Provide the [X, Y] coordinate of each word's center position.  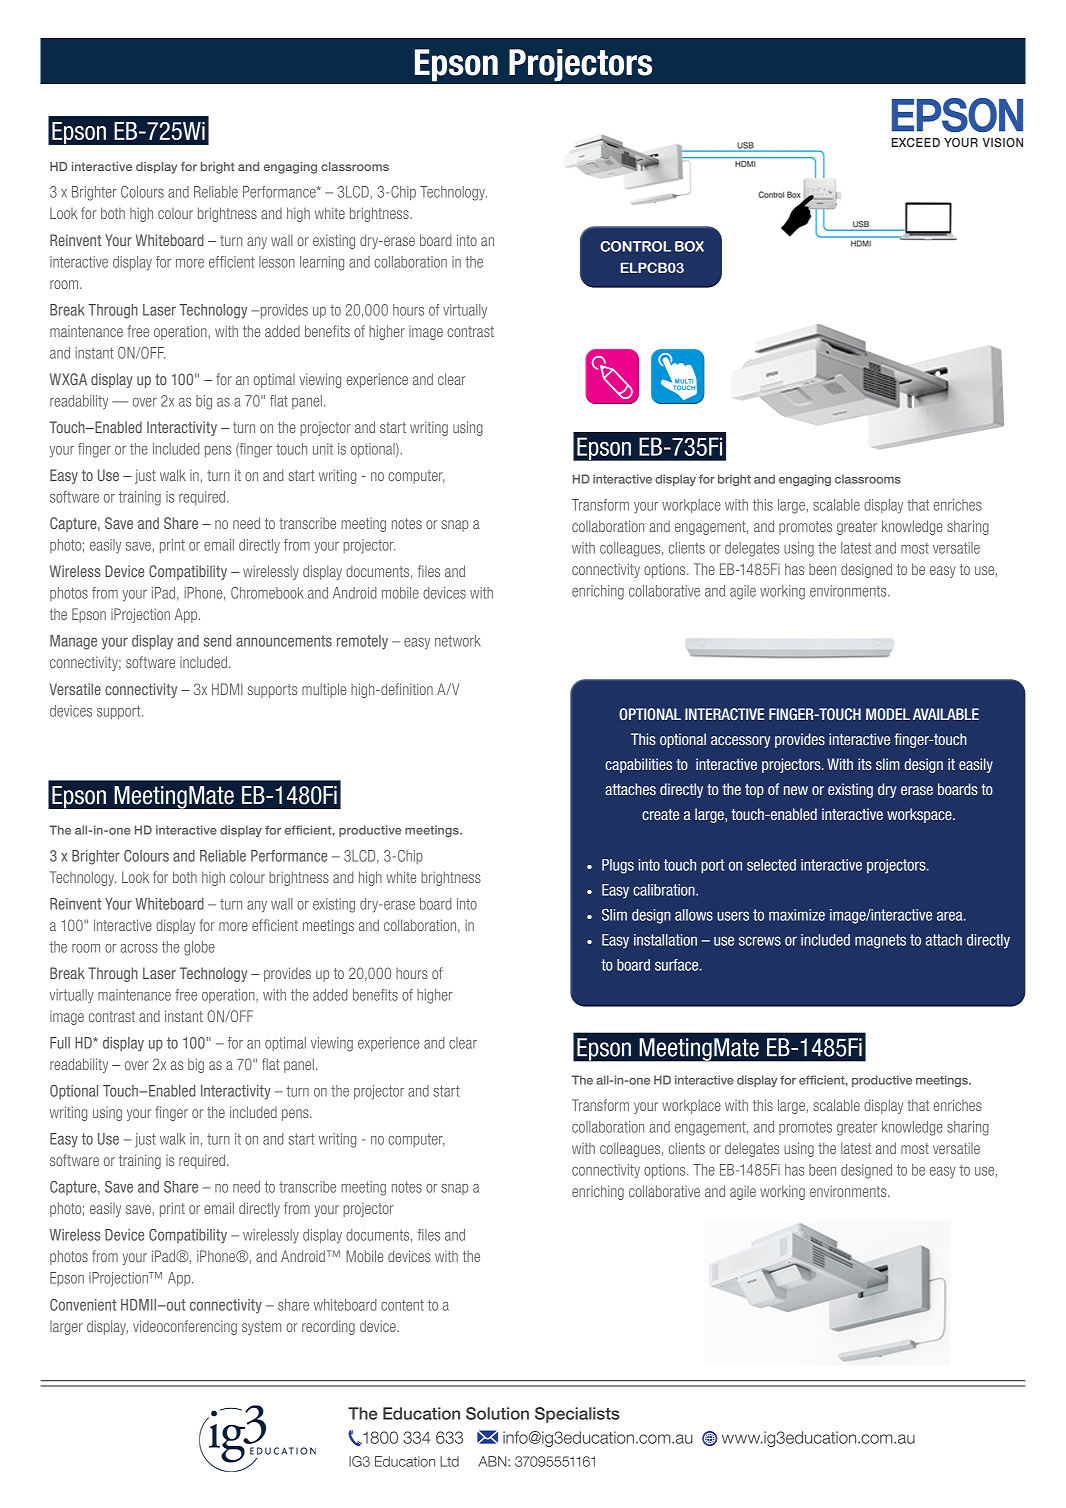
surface [678, 965]
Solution [497, 1413]
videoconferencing [185, 1327]
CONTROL [635, 246]
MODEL [888, 714]
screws [760, 941]
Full [60, 1043]
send [217, 641]
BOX [689, 246]
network [458, 641]
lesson [277, 262]
